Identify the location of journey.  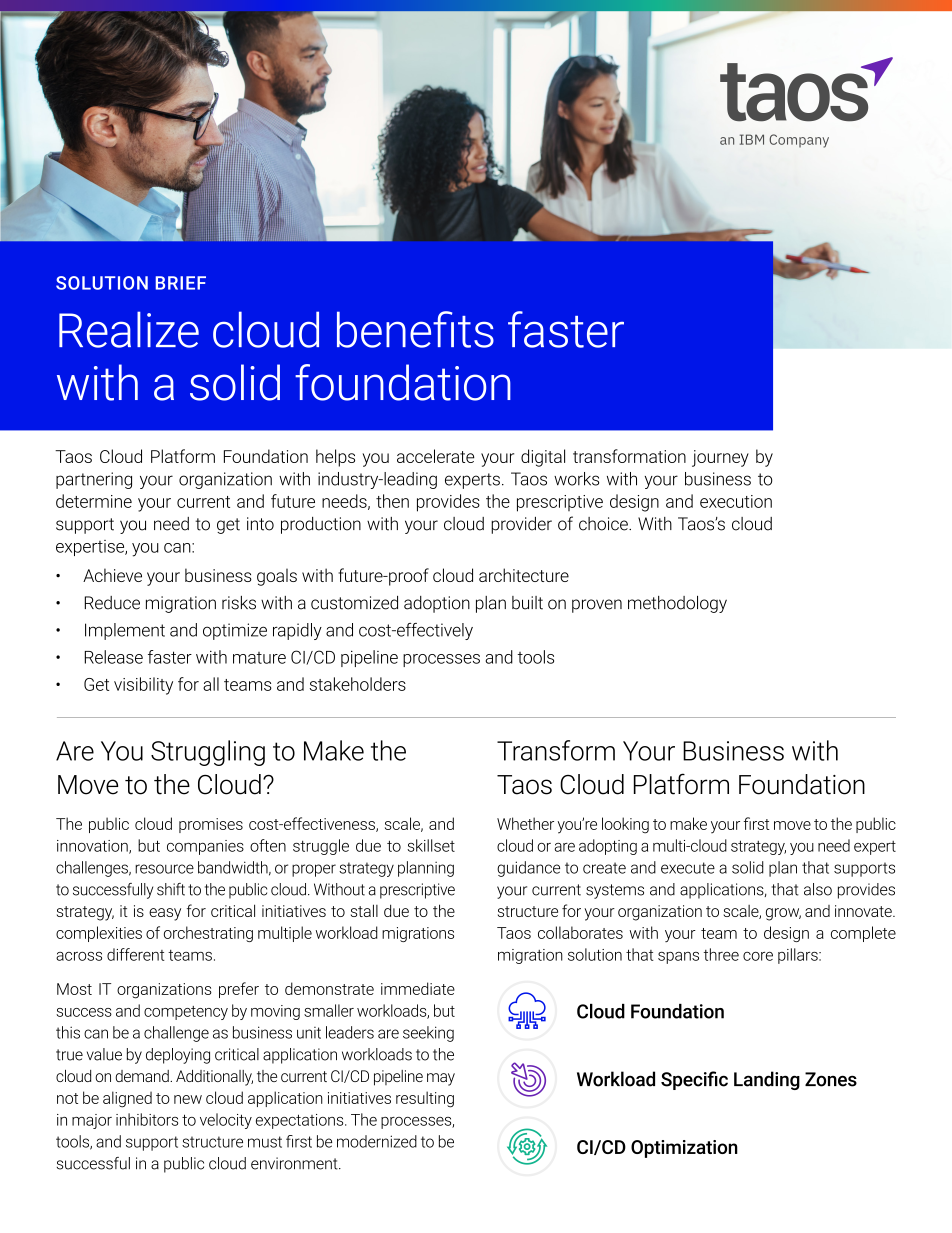
(720, 458).
